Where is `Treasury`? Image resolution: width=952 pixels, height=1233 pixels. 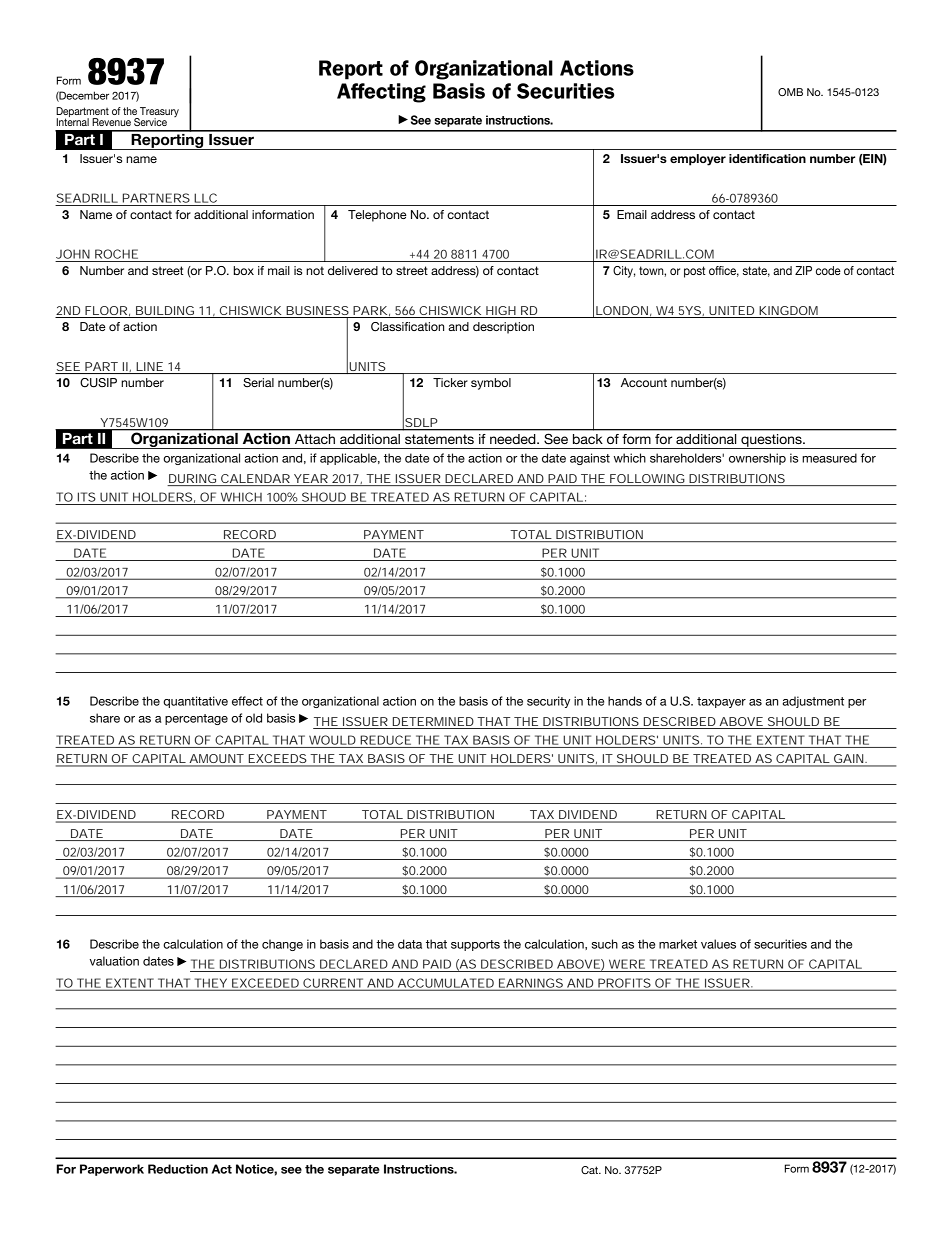 Treasury is located at coordinates (158, 113).
